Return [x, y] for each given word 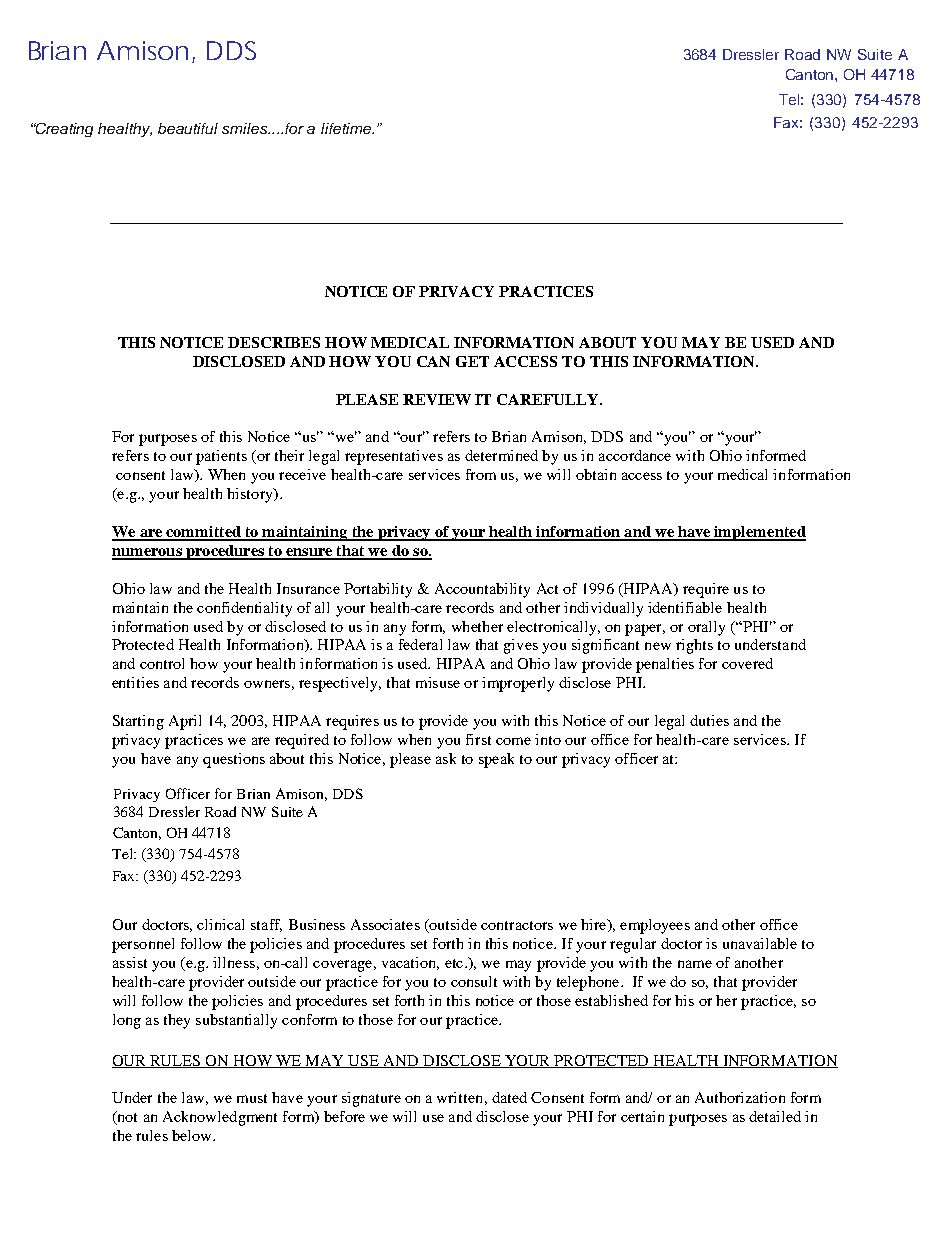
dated [509, 1097]
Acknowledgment [220, 1118]
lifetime [347, 128]
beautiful [188, 128]
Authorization [740, 1097]
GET [472, 361]
